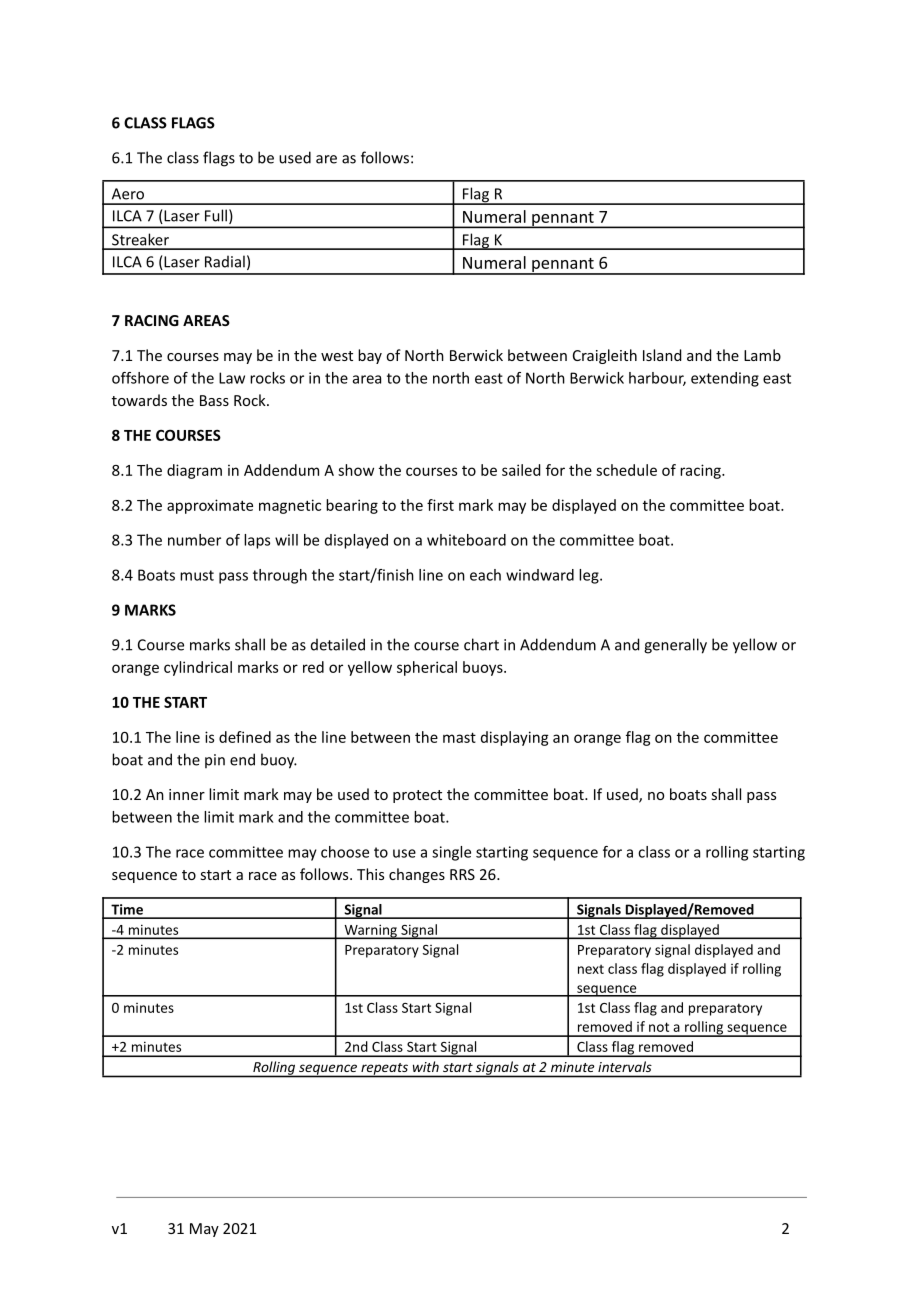 The height and width of the image is (1307, 924). I want to click on repeats, so click(384, 1070).
